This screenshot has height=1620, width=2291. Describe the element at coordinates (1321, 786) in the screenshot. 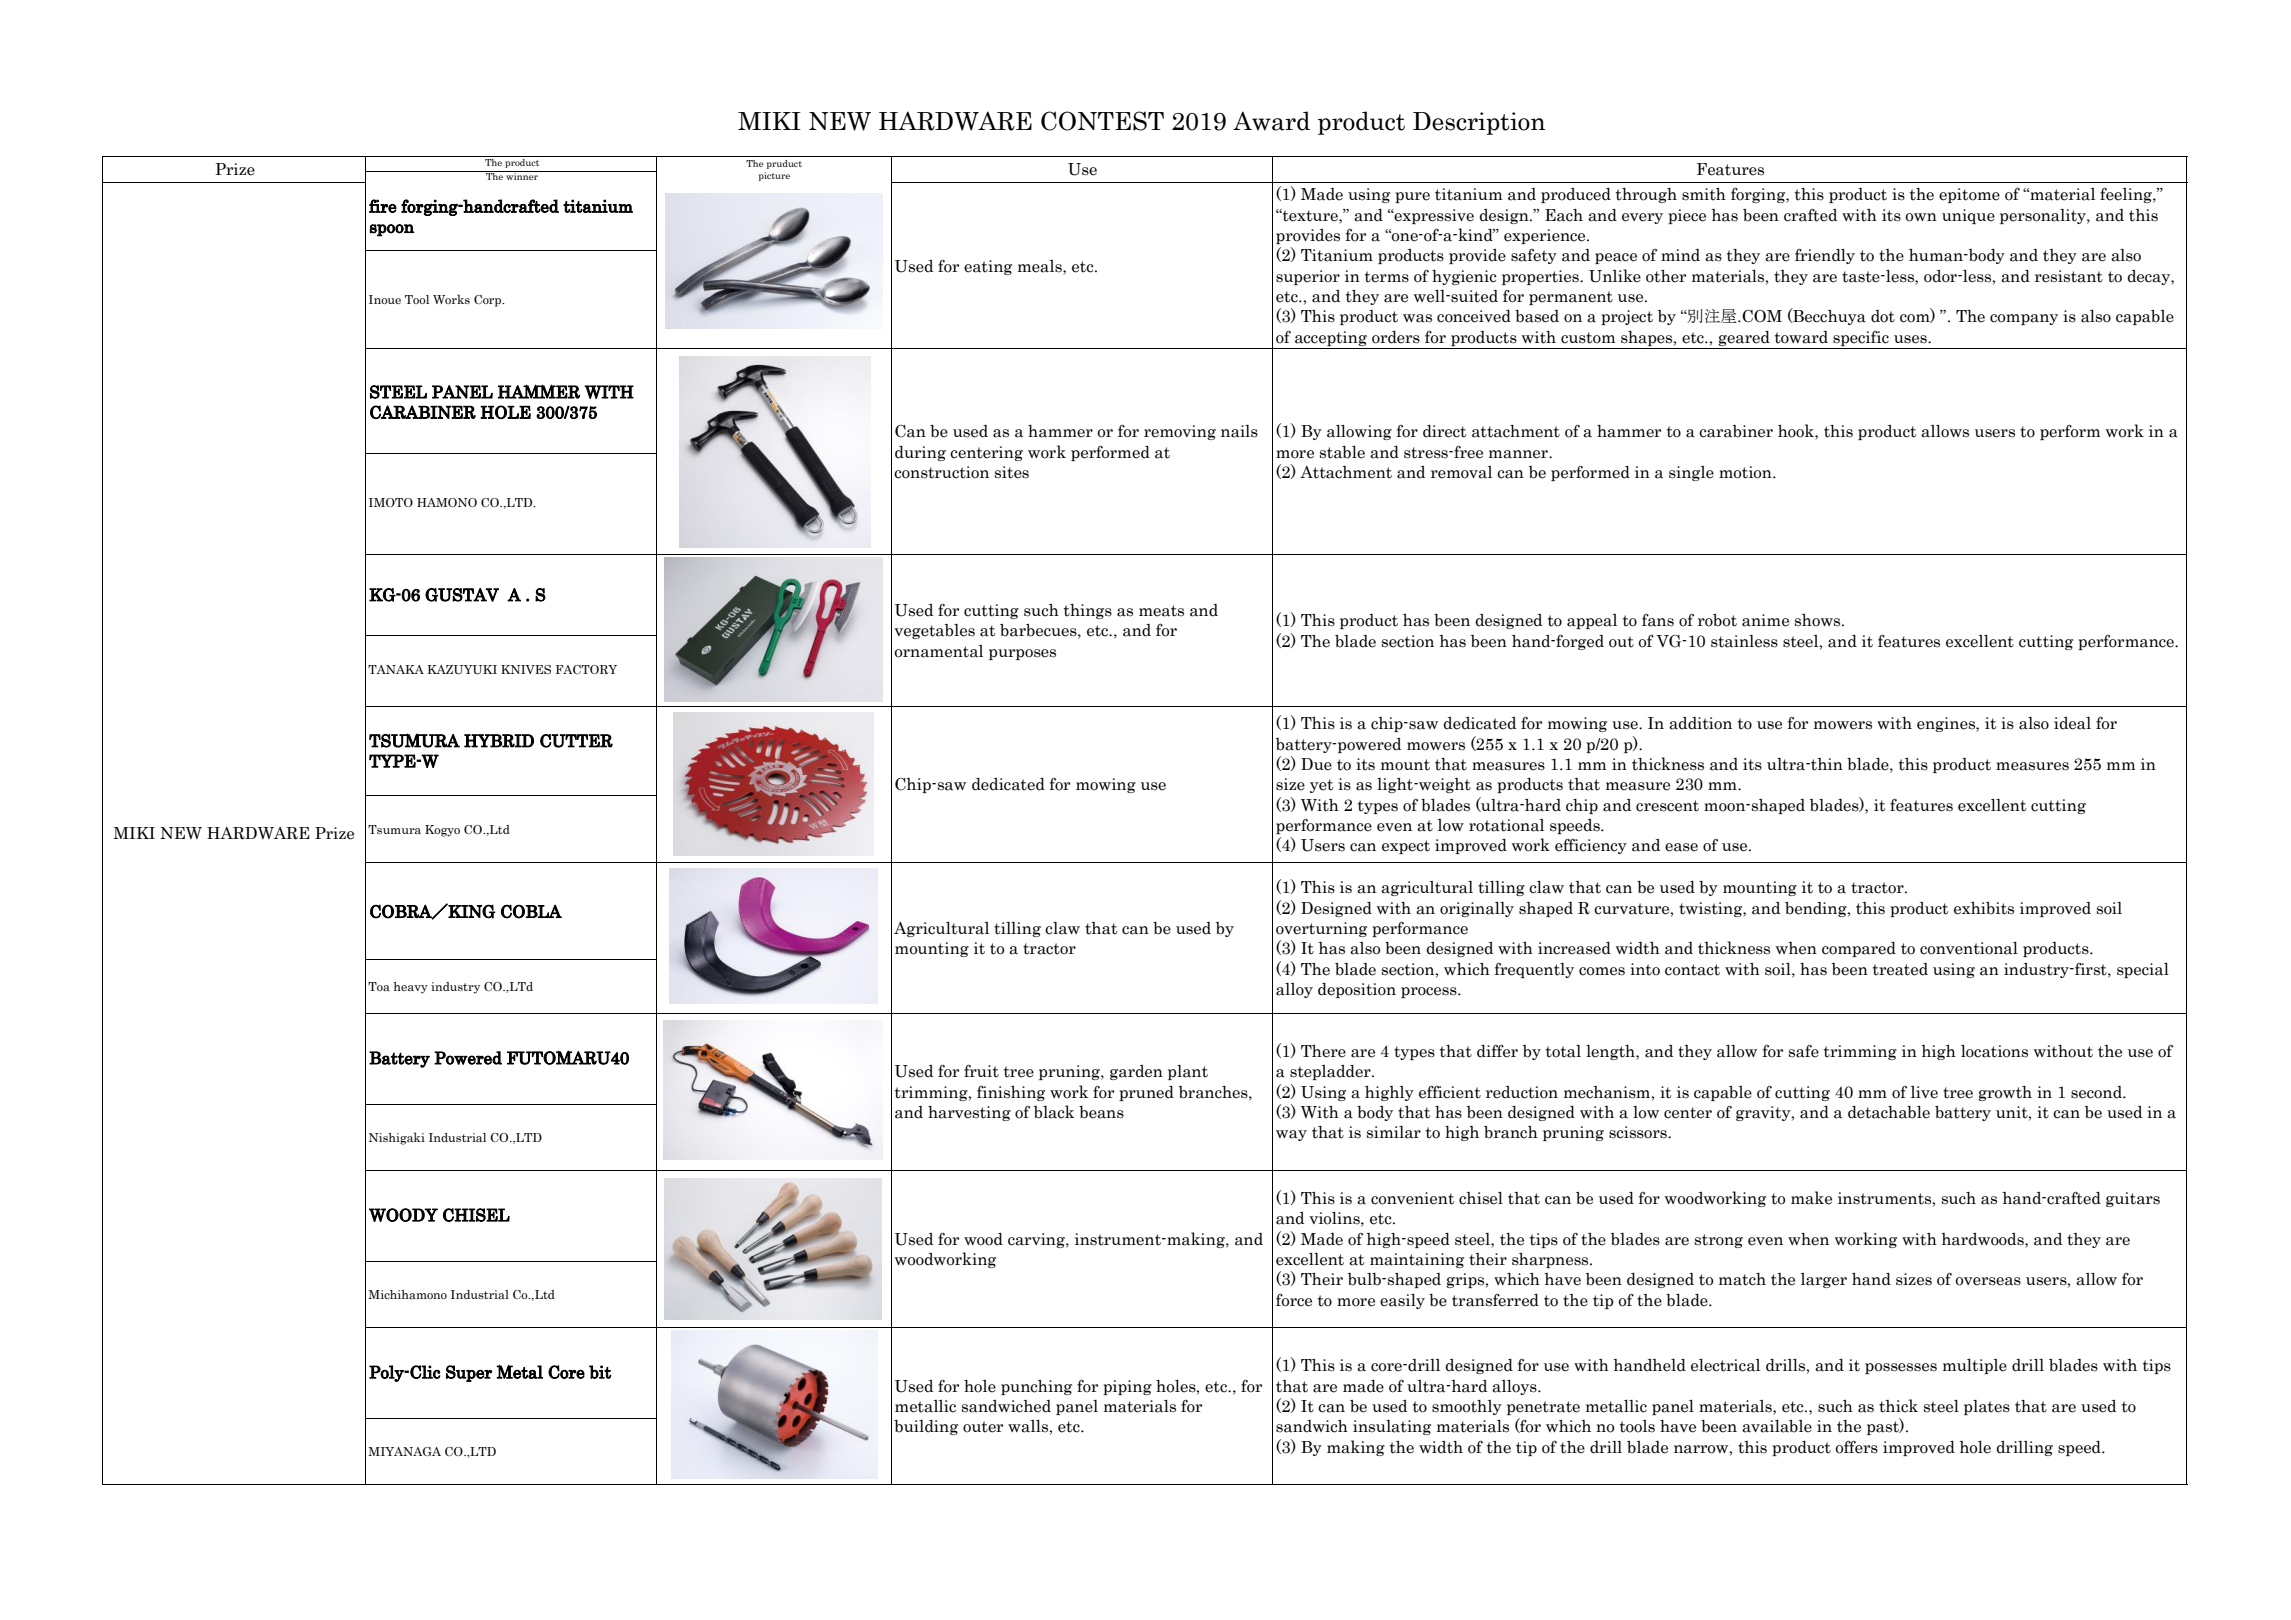

I see `yet` at that location.
